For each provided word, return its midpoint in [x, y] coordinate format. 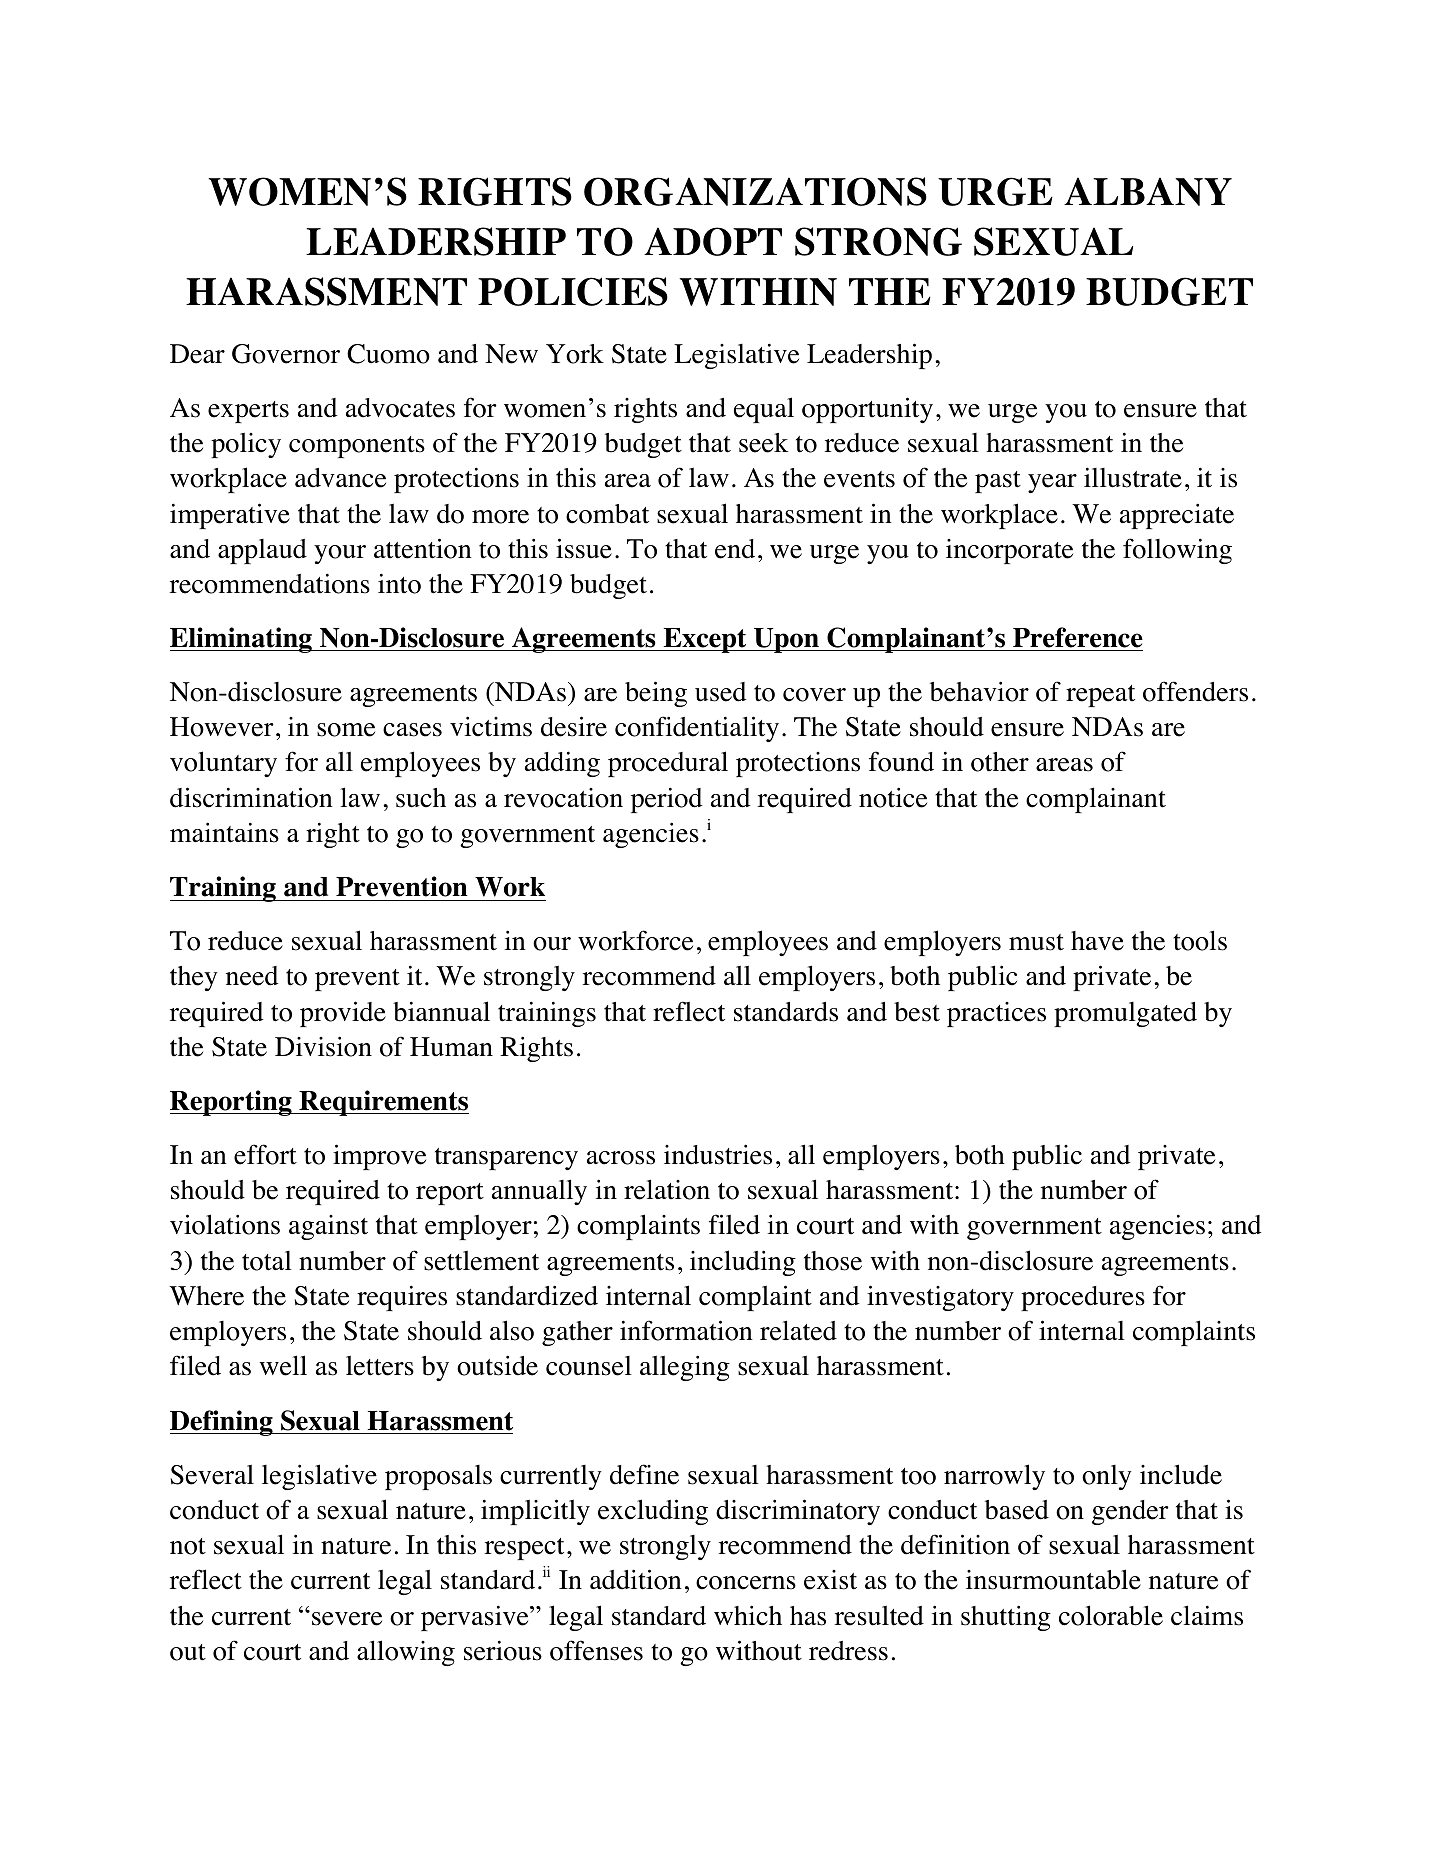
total [267, 1261]
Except [705, 640]
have [1097, 941]
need [252, 976]
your [340, 554]
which [748, 1615]
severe [347, 1619]
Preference [1078, 637]
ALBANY [1148, 192]
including [743, 1263]
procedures [1083, 1298]
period [666, 800]
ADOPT [713, 241]
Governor [286, 354]
